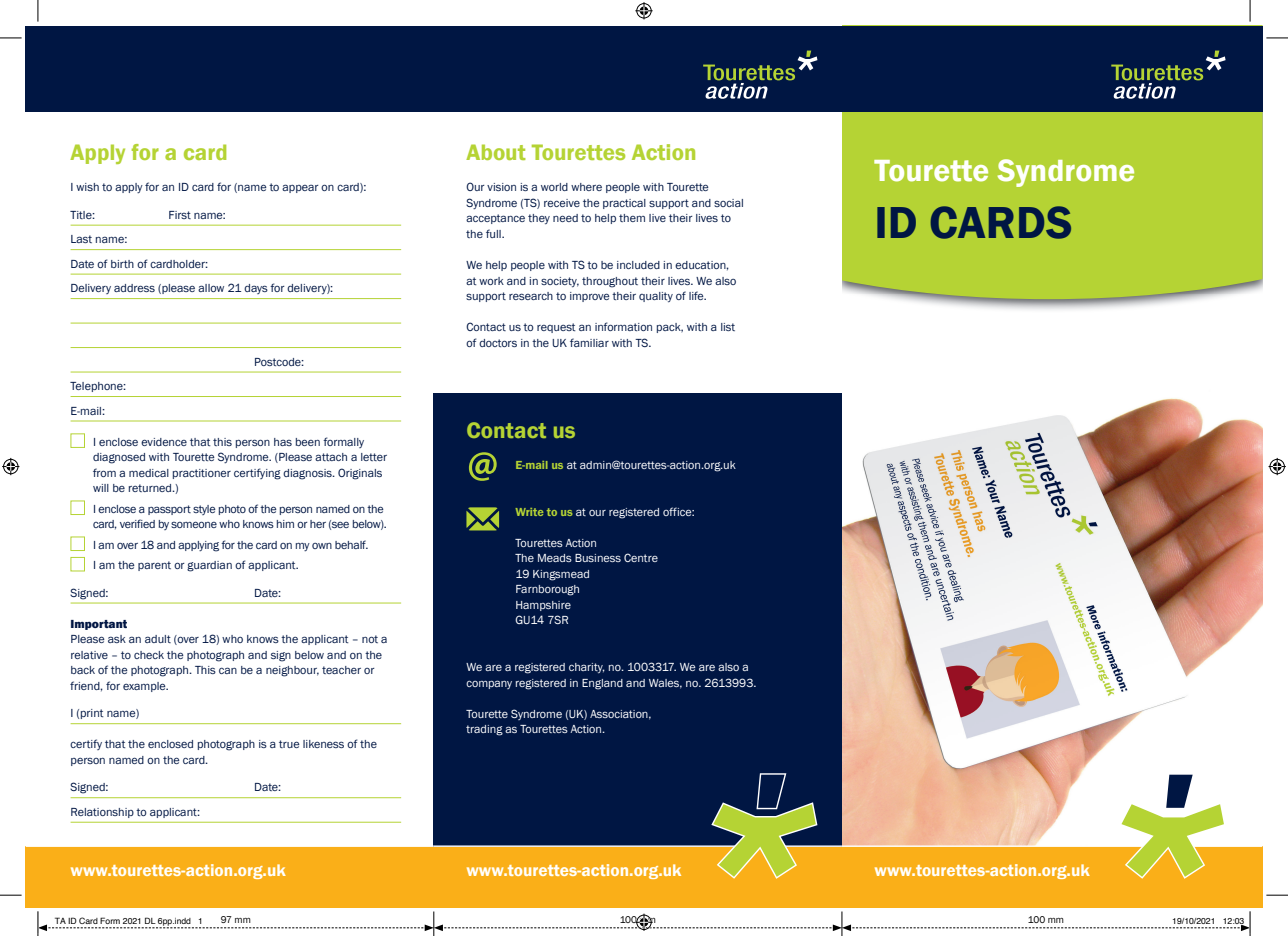 The height and width of the screenshot is (936, 1288). Describe the element at coordinates (323, 744) in the screenshot. I see `likeness` at that location.
